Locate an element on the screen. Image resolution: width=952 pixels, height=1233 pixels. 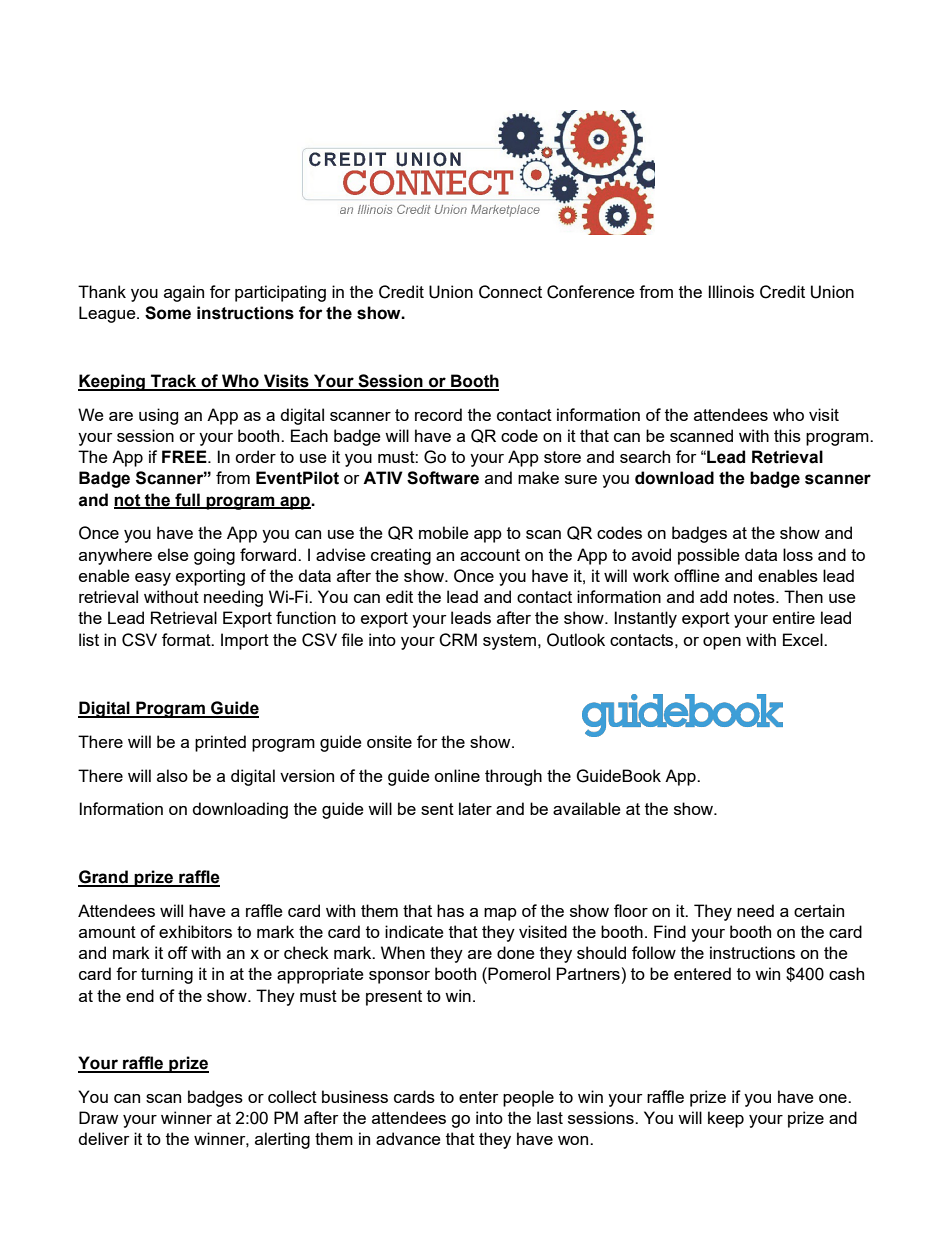
easy is located at coordinates (153, 579).
